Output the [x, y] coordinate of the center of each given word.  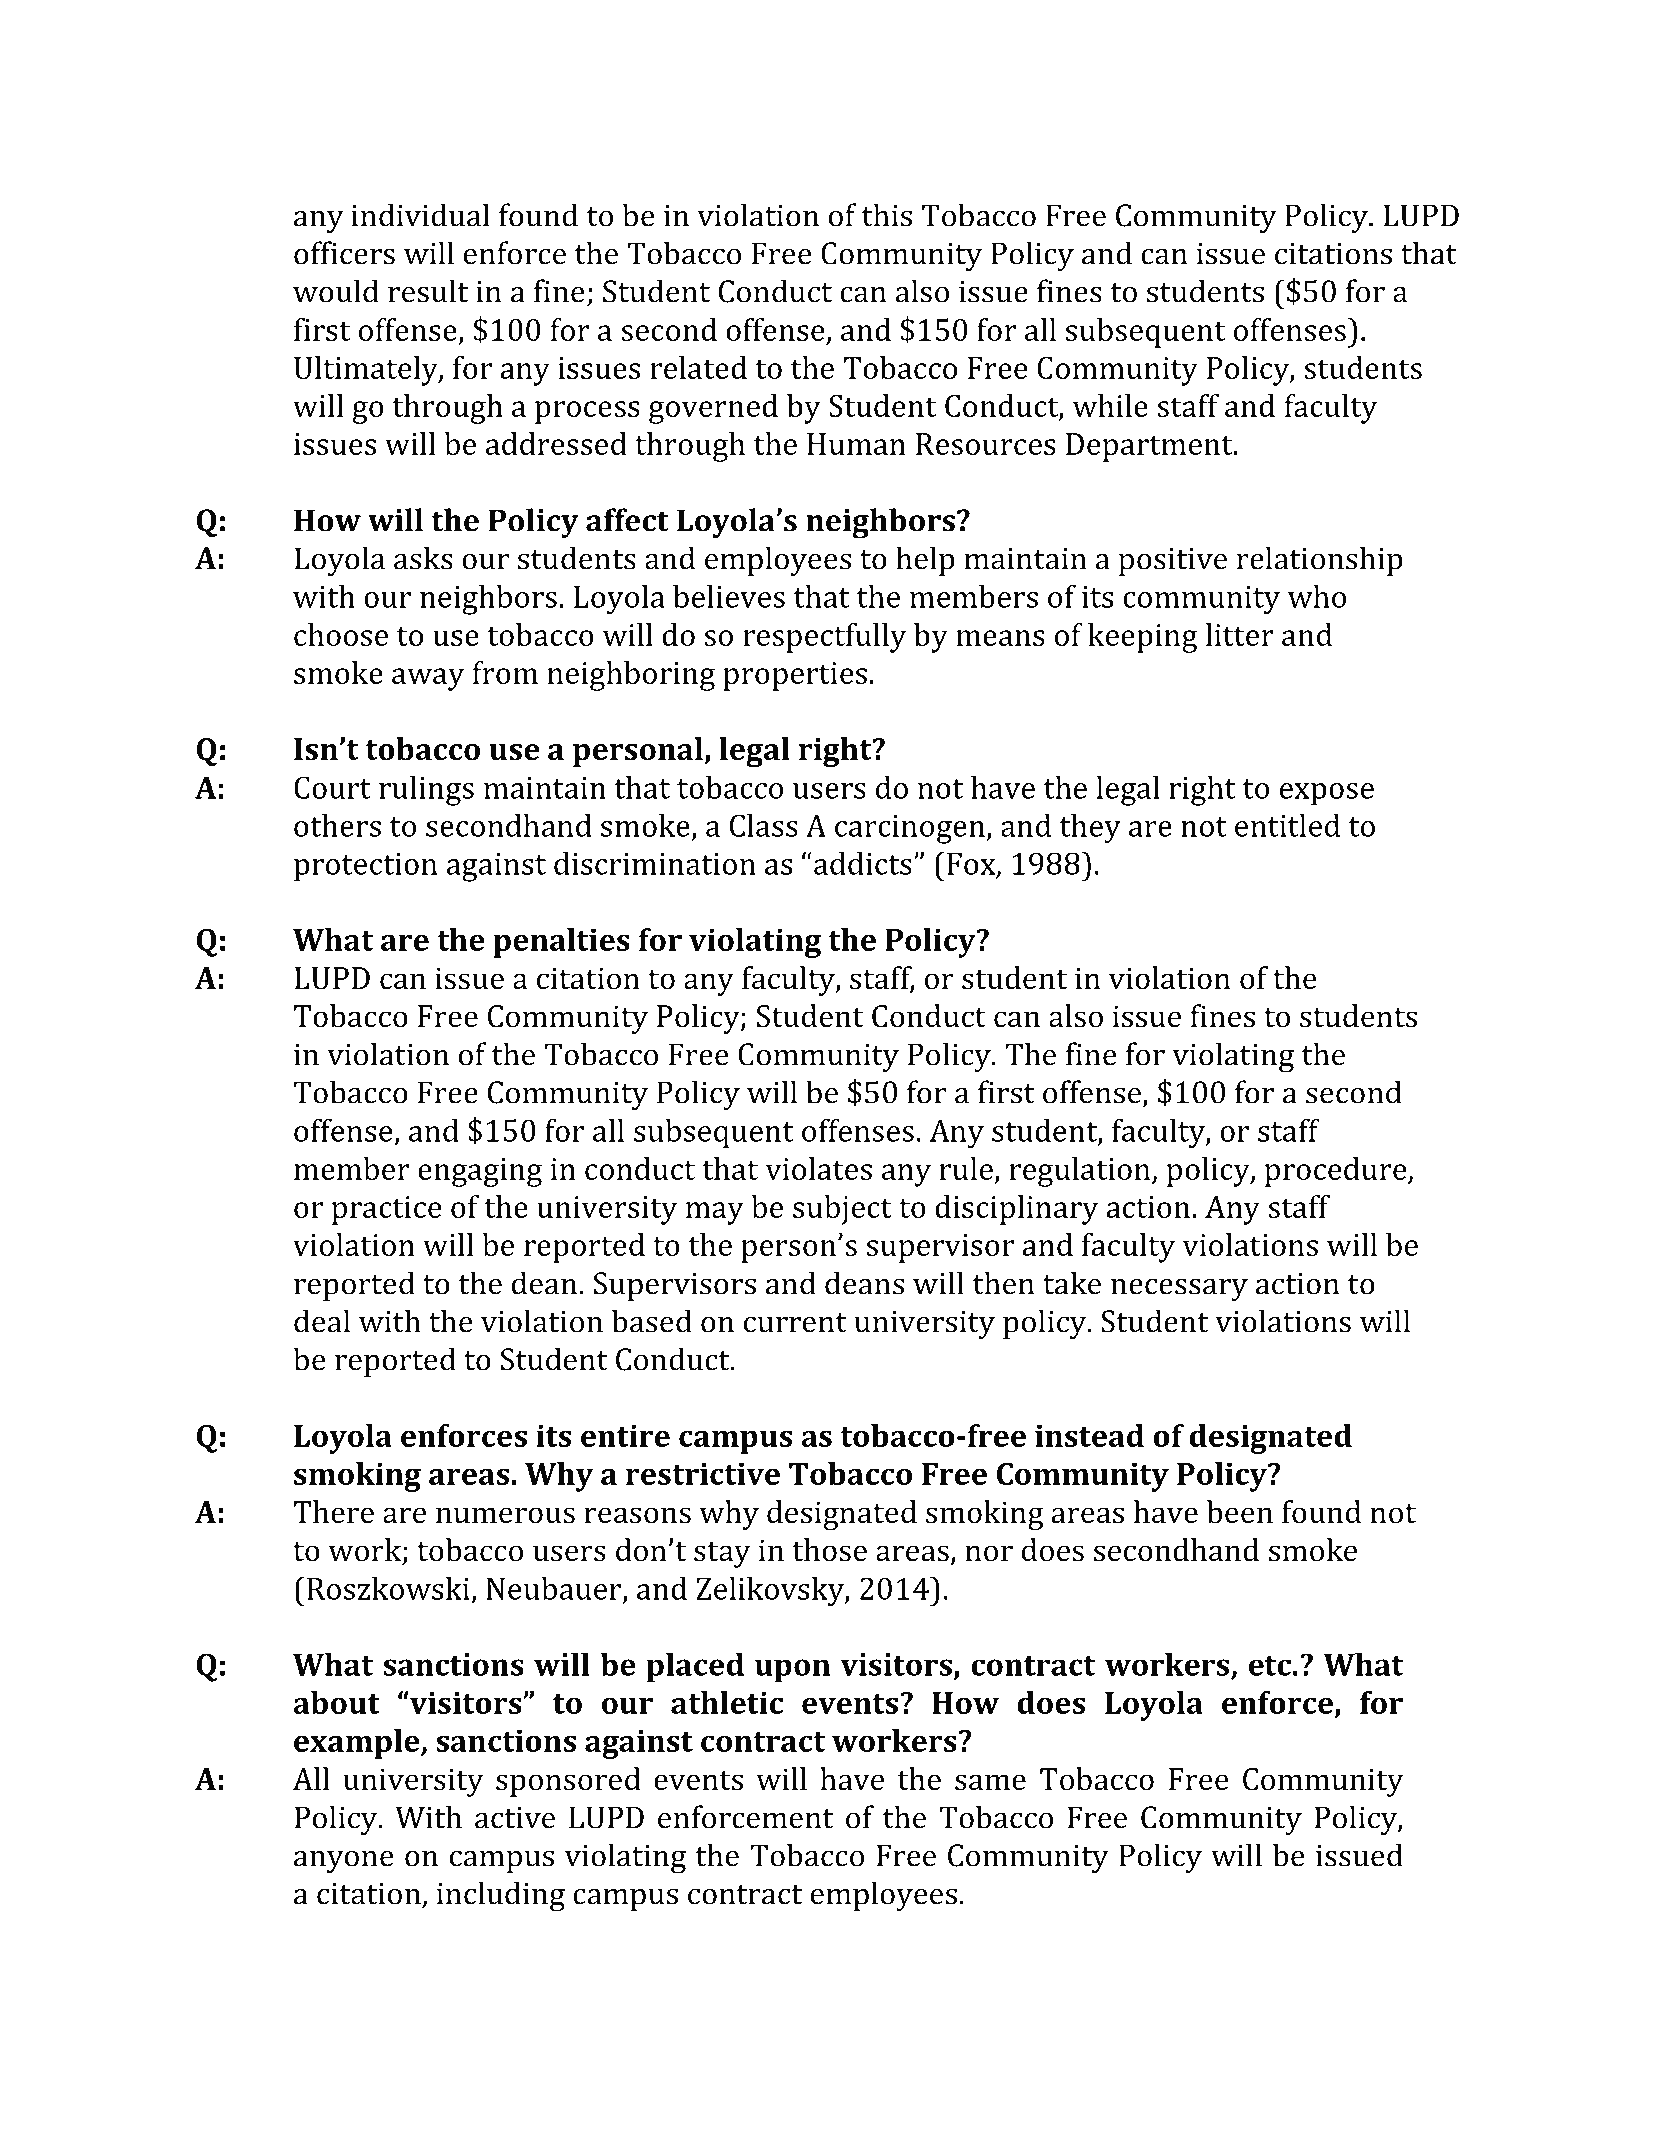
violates [818, 1168]
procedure [1337, 1172]
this [887, 215]
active [515, 1818]
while [1110, 405]
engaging [480, 1172]
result [428, 291]
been [1240, 1512]
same [990, 1782]
